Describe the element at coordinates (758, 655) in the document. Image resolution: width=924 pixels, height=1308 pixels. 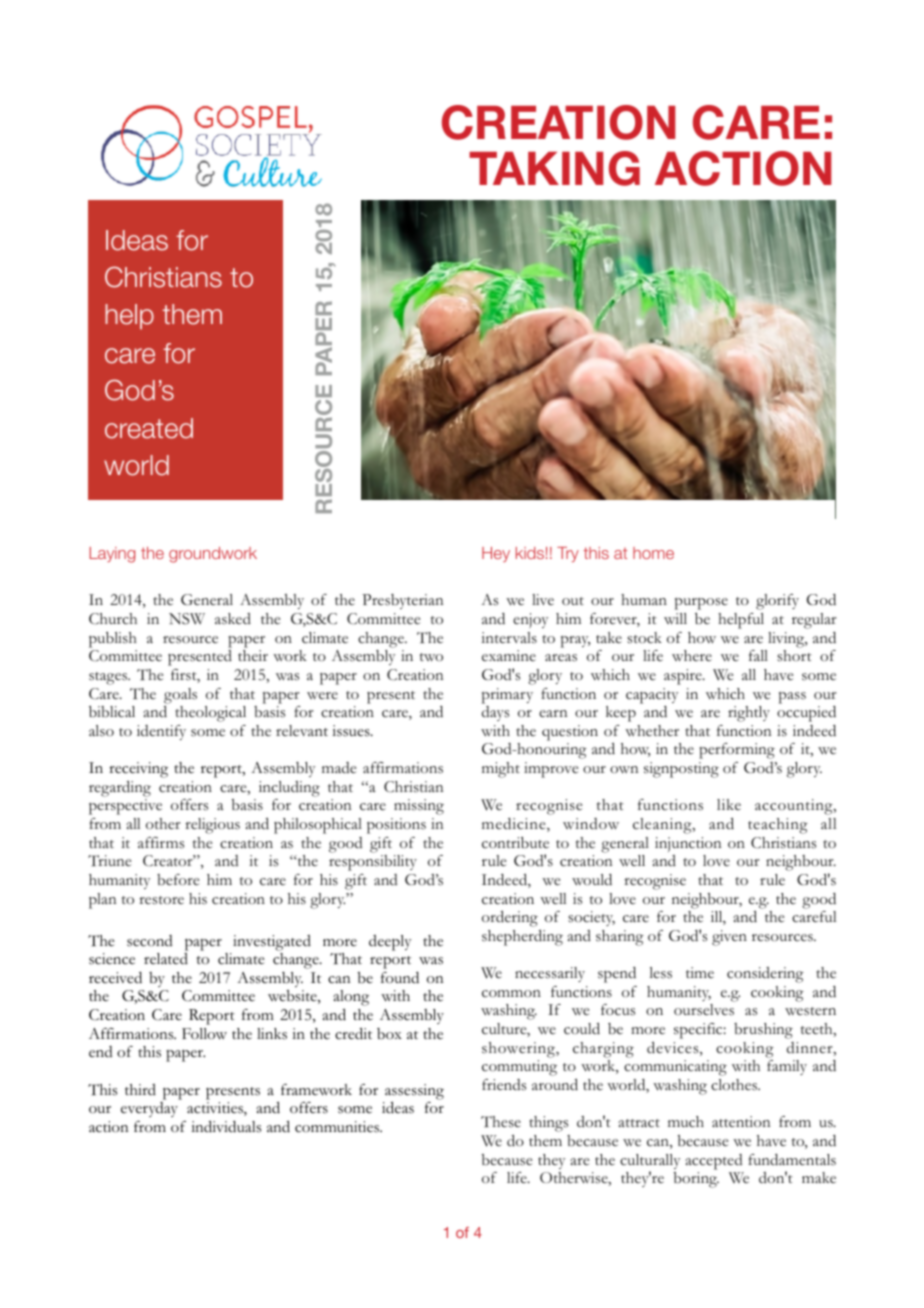
I see `fall` at that location.
